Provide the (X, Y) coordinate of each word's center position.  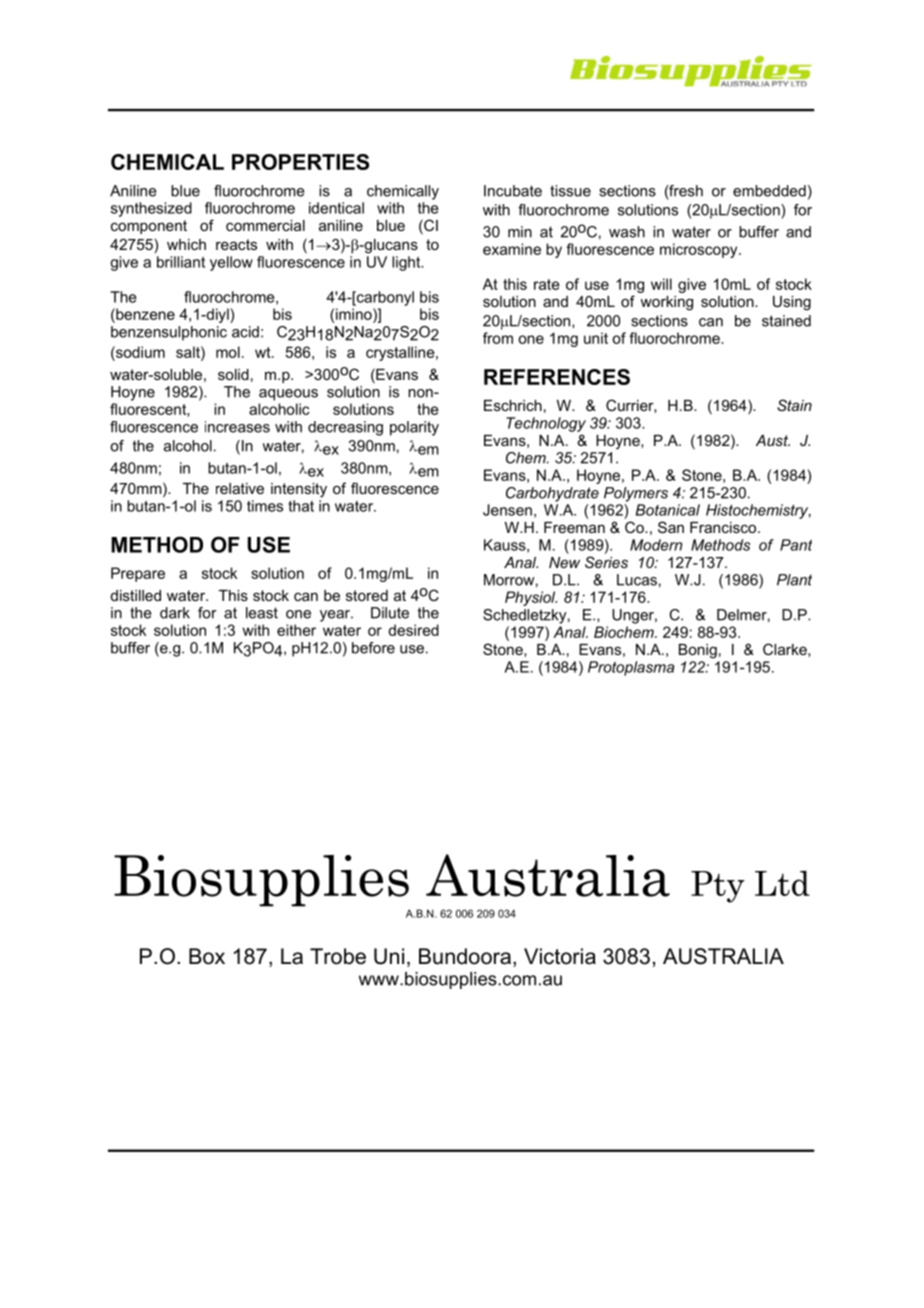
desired (413, 630)
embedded (769, 191)
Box (207, 956)
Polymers (636, 494)
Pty (718, 887)
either (296, 630)
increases (237, 427)
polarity (414, 428)
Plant (794, 580)
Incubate (513, 191)
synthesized (151, 209)
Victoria (560, 956)
